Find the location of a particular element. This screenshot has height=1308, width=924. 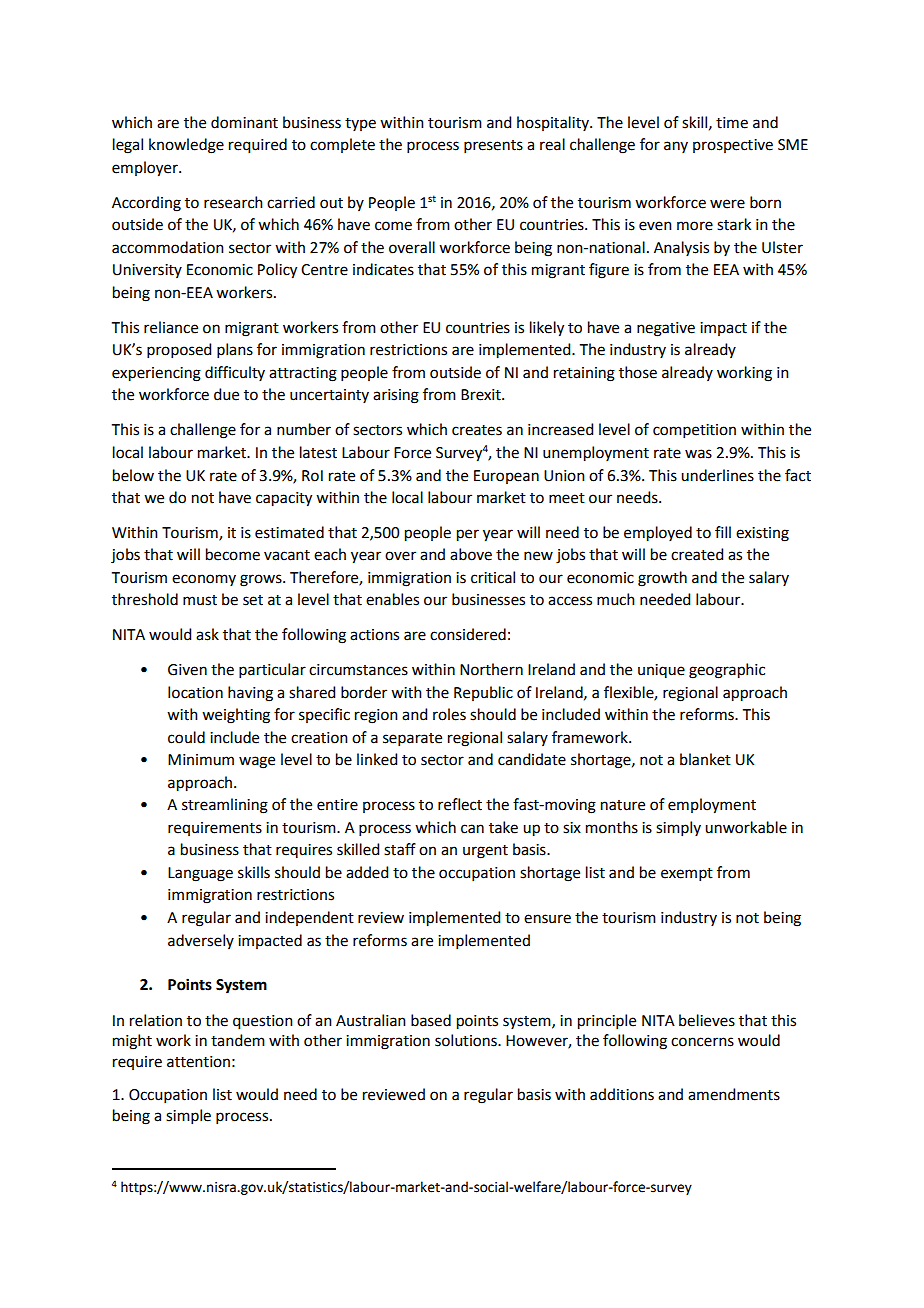

blanket is located at coordinates (705, 759).
